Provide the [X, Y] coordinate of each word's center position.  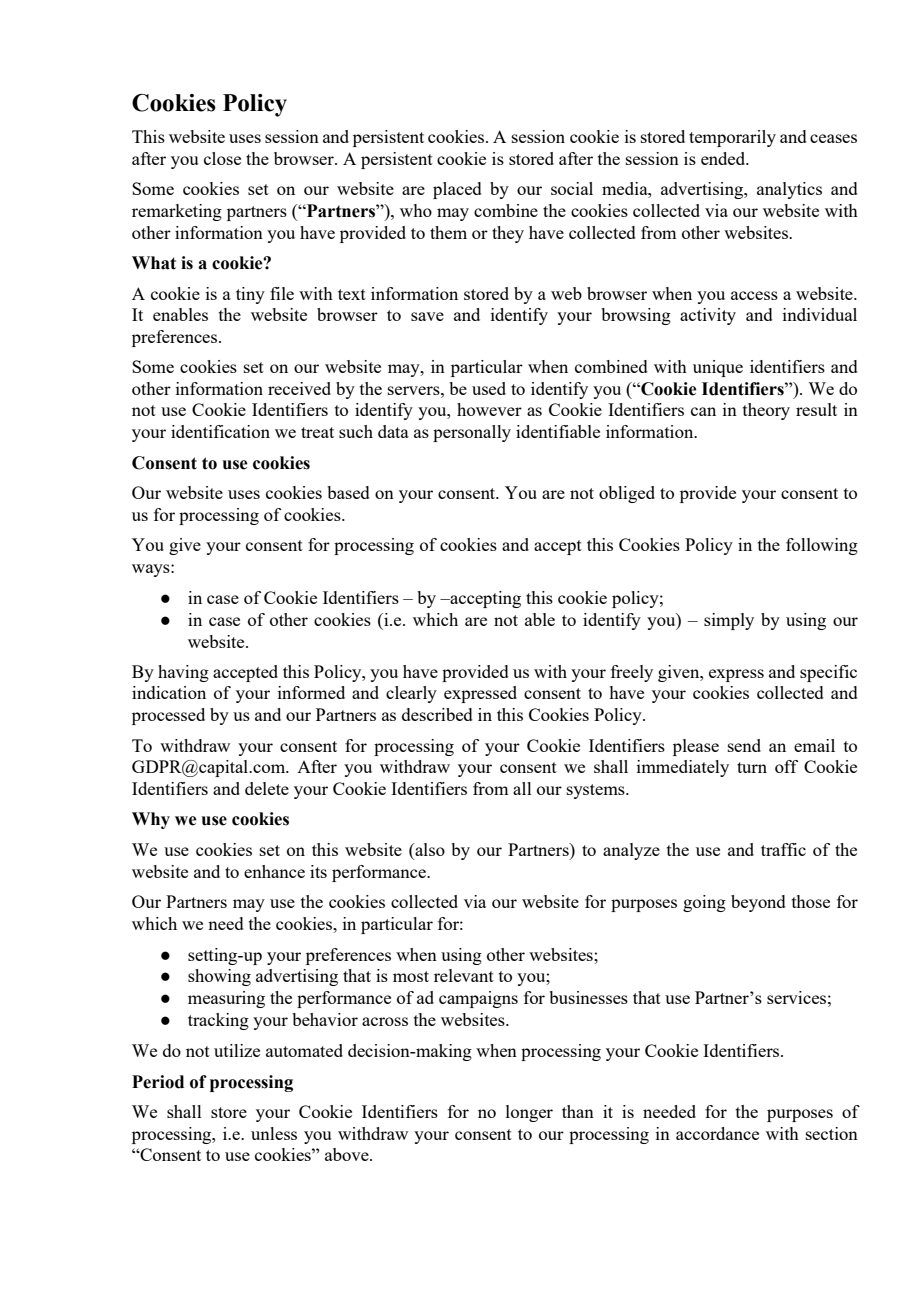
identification [220, 431]
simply [729, 621]
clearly [411, 694]
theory [766, 411]
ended [724, 158]
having [183, 673]
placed [457, 190]
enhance [274, 871]
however [489, 409]
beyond [758, 903]
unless [274, 1133]
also [429, 851]
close [222, 158]
